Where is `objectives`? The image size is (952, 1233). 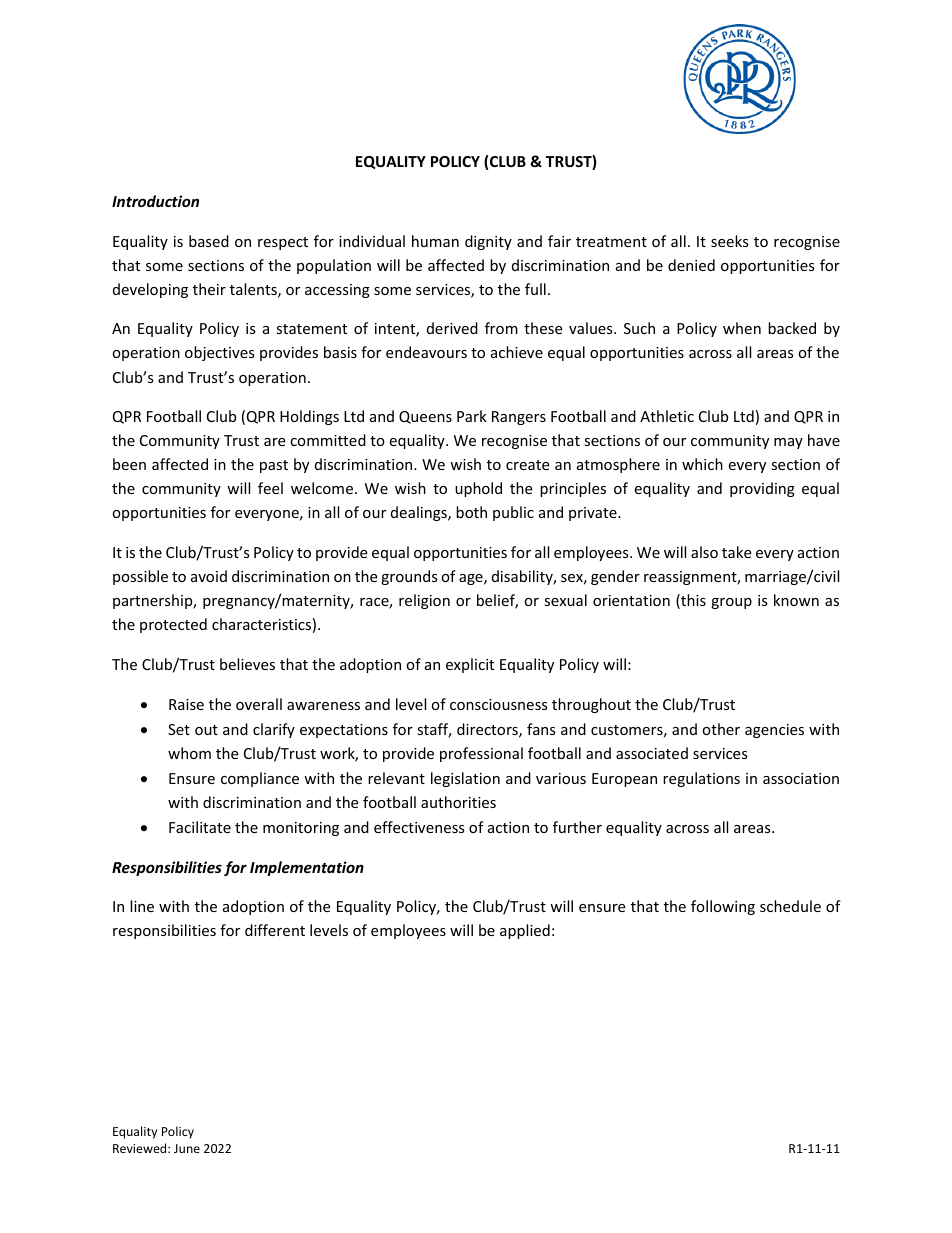 objectives is located at coordinates (220, 353).
